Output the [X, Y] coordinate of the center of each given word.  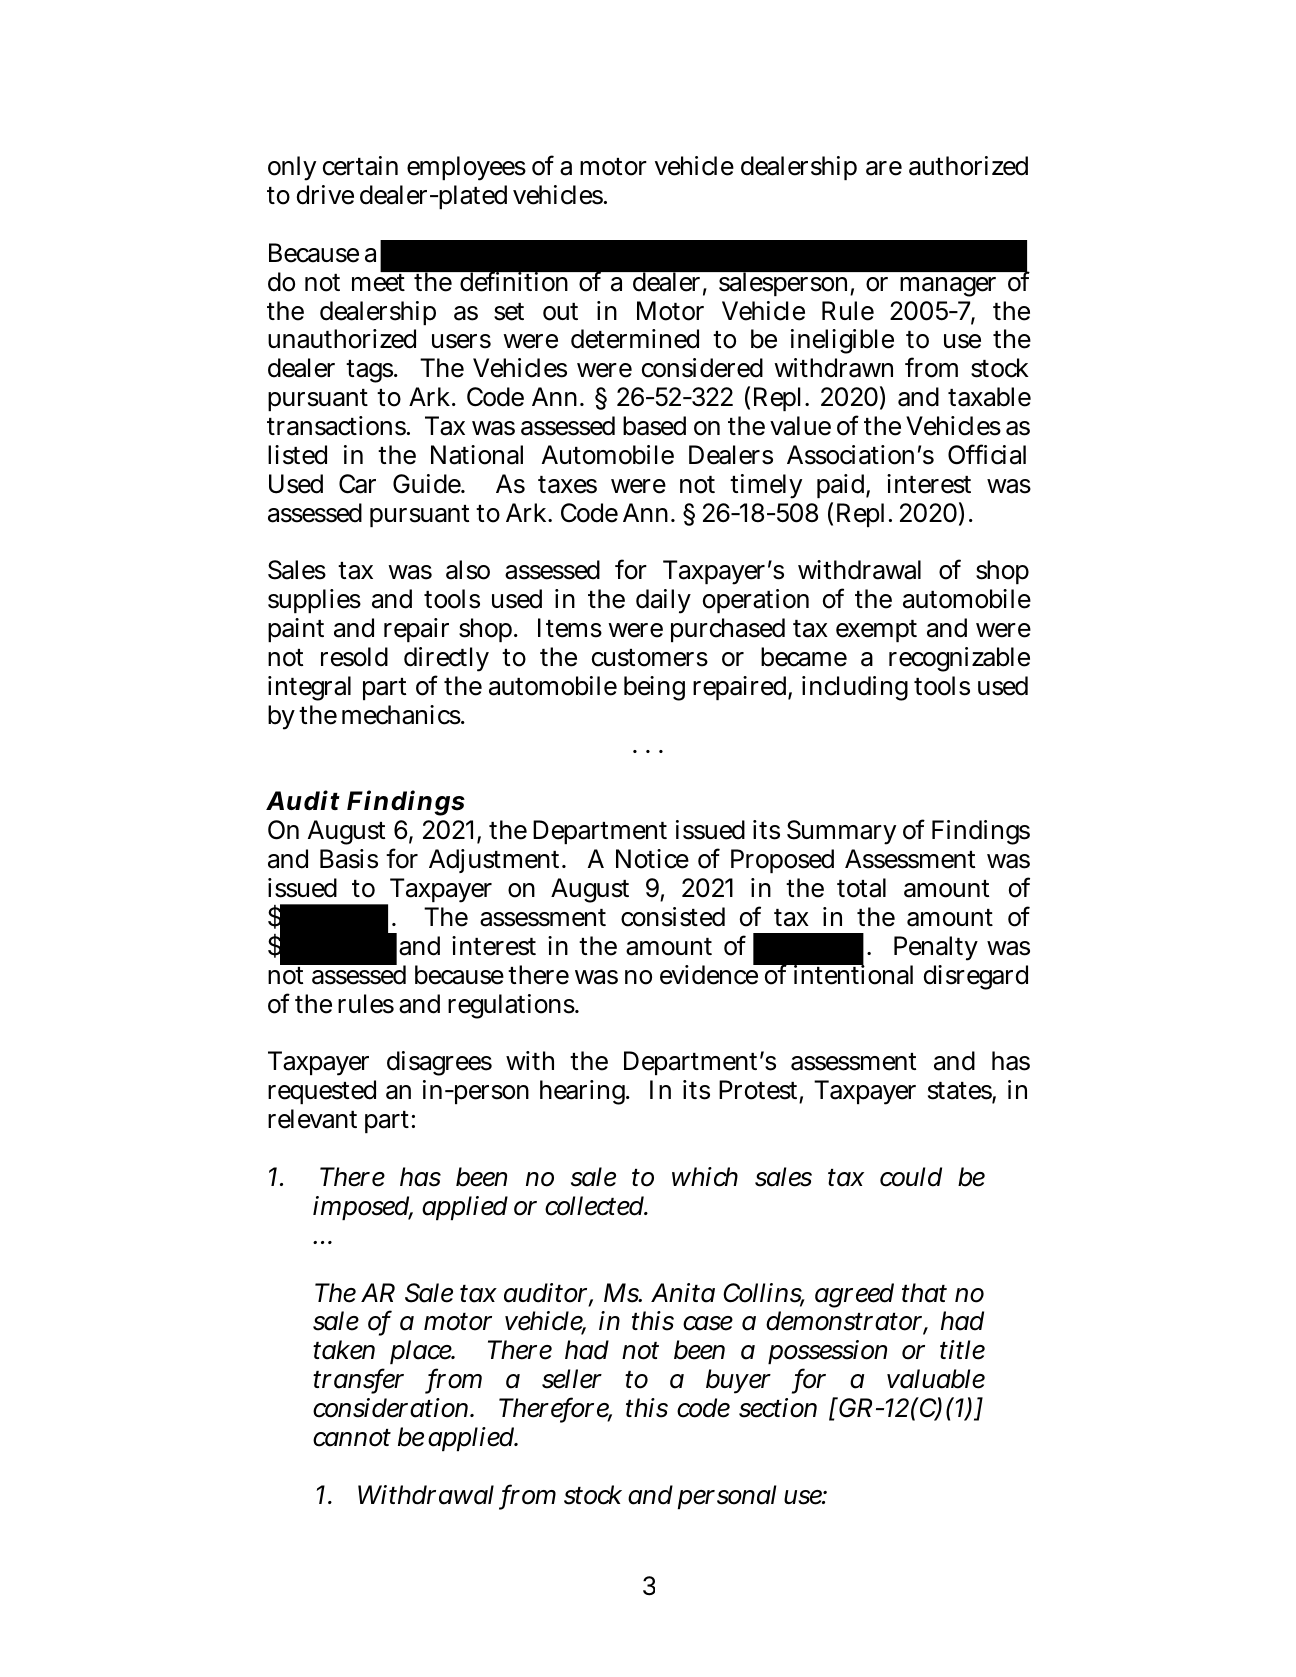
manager [948, 287]
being [654, 688]
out [560, 312]
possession [827, 1354]
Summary [841, 832]
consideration [390, 1408]
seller [572, 1379]
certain [360, 166]
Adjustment [494, 861]
